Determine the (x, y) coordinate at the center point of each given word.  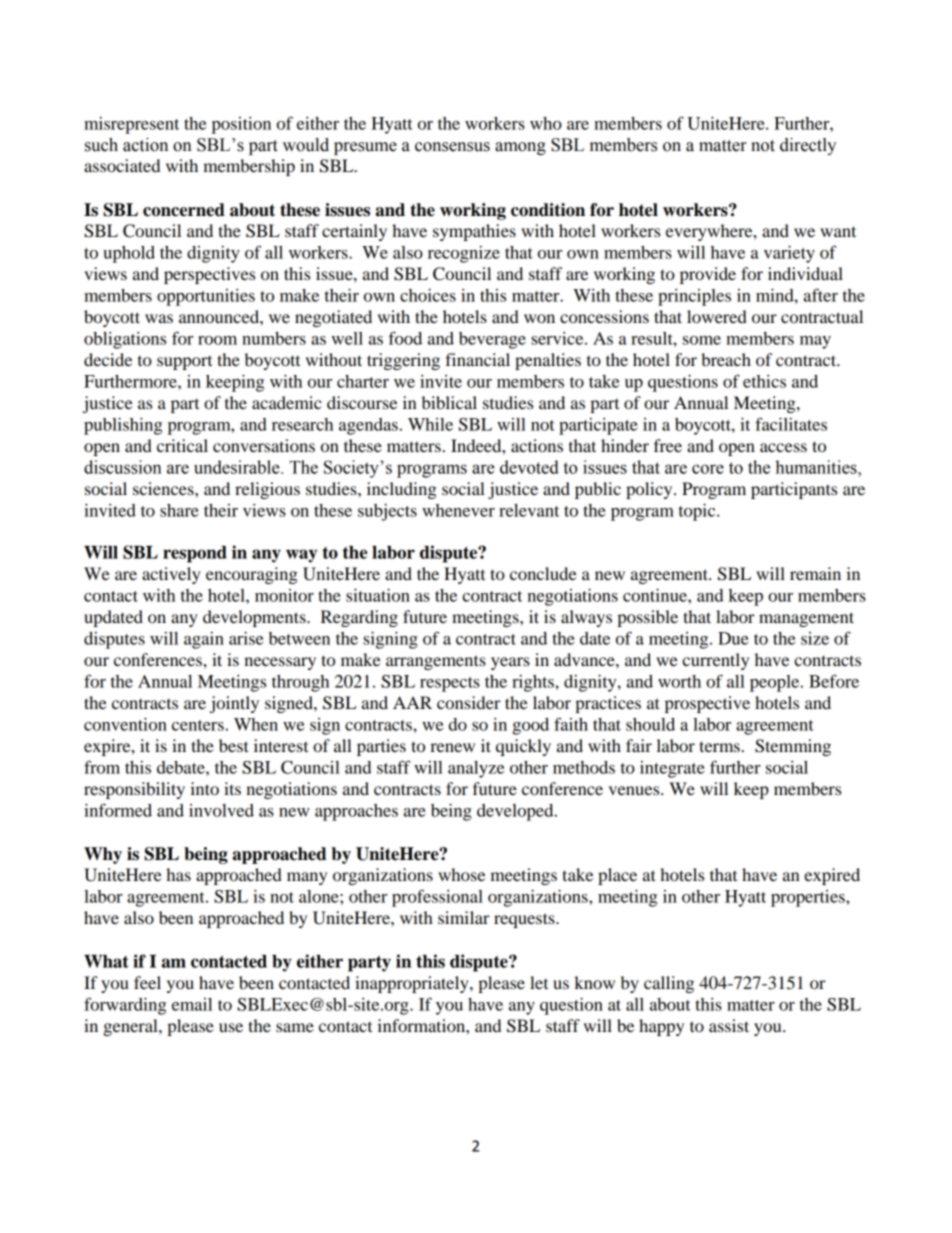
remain (815, 573)
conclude (543, 573)
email (192, 1004)
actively (171, 575)
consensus (452, 147)
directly (808, 146)
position (241, 125)
